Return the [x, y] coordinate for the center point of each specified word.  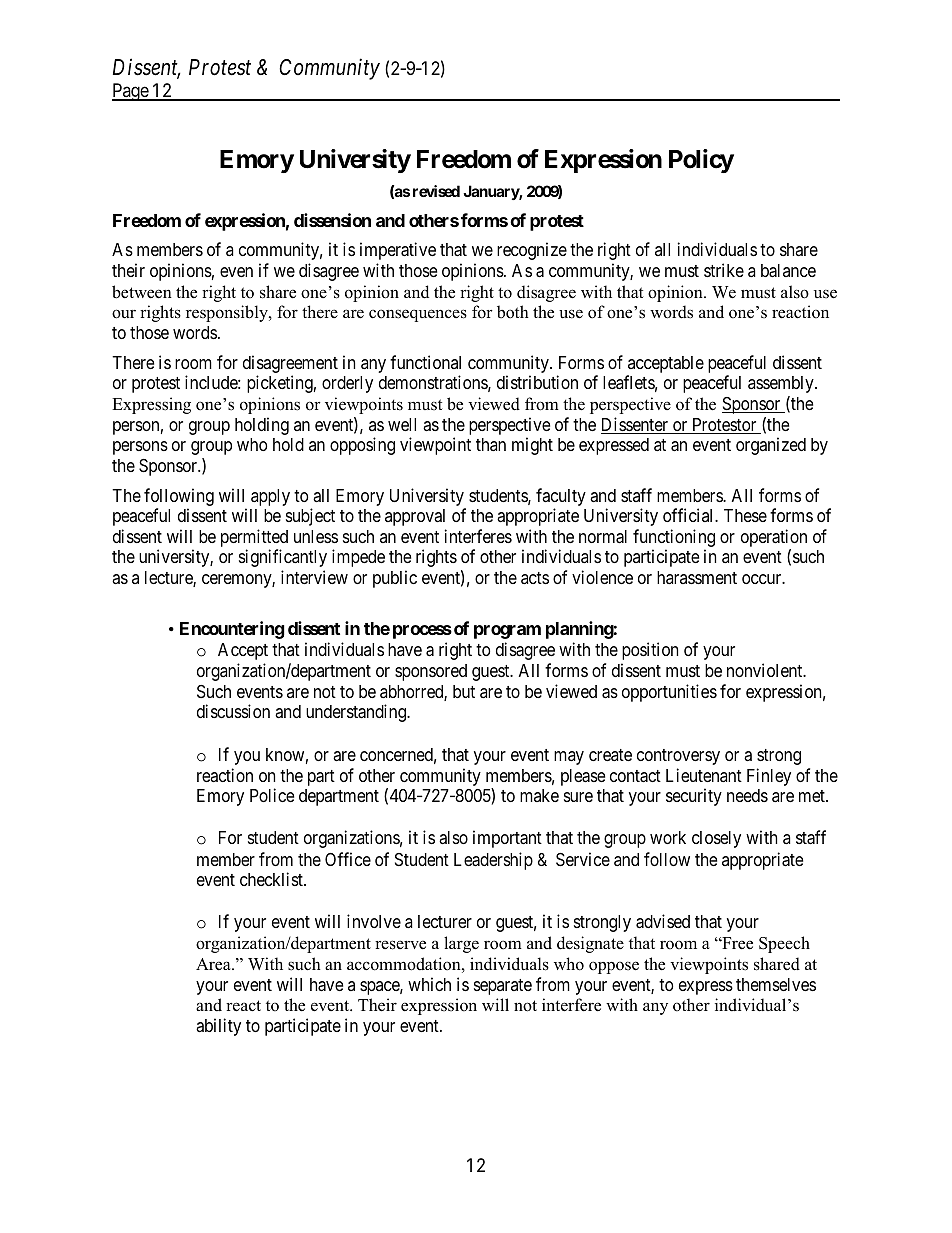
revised [436, 191]
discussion [233, 711]
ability [218, 1027]
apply [270, 497]
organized [771, 446]
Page [131, 92]
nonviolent [766, 670]
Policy [701, 161]
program [507, 632]
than [491, 444]
